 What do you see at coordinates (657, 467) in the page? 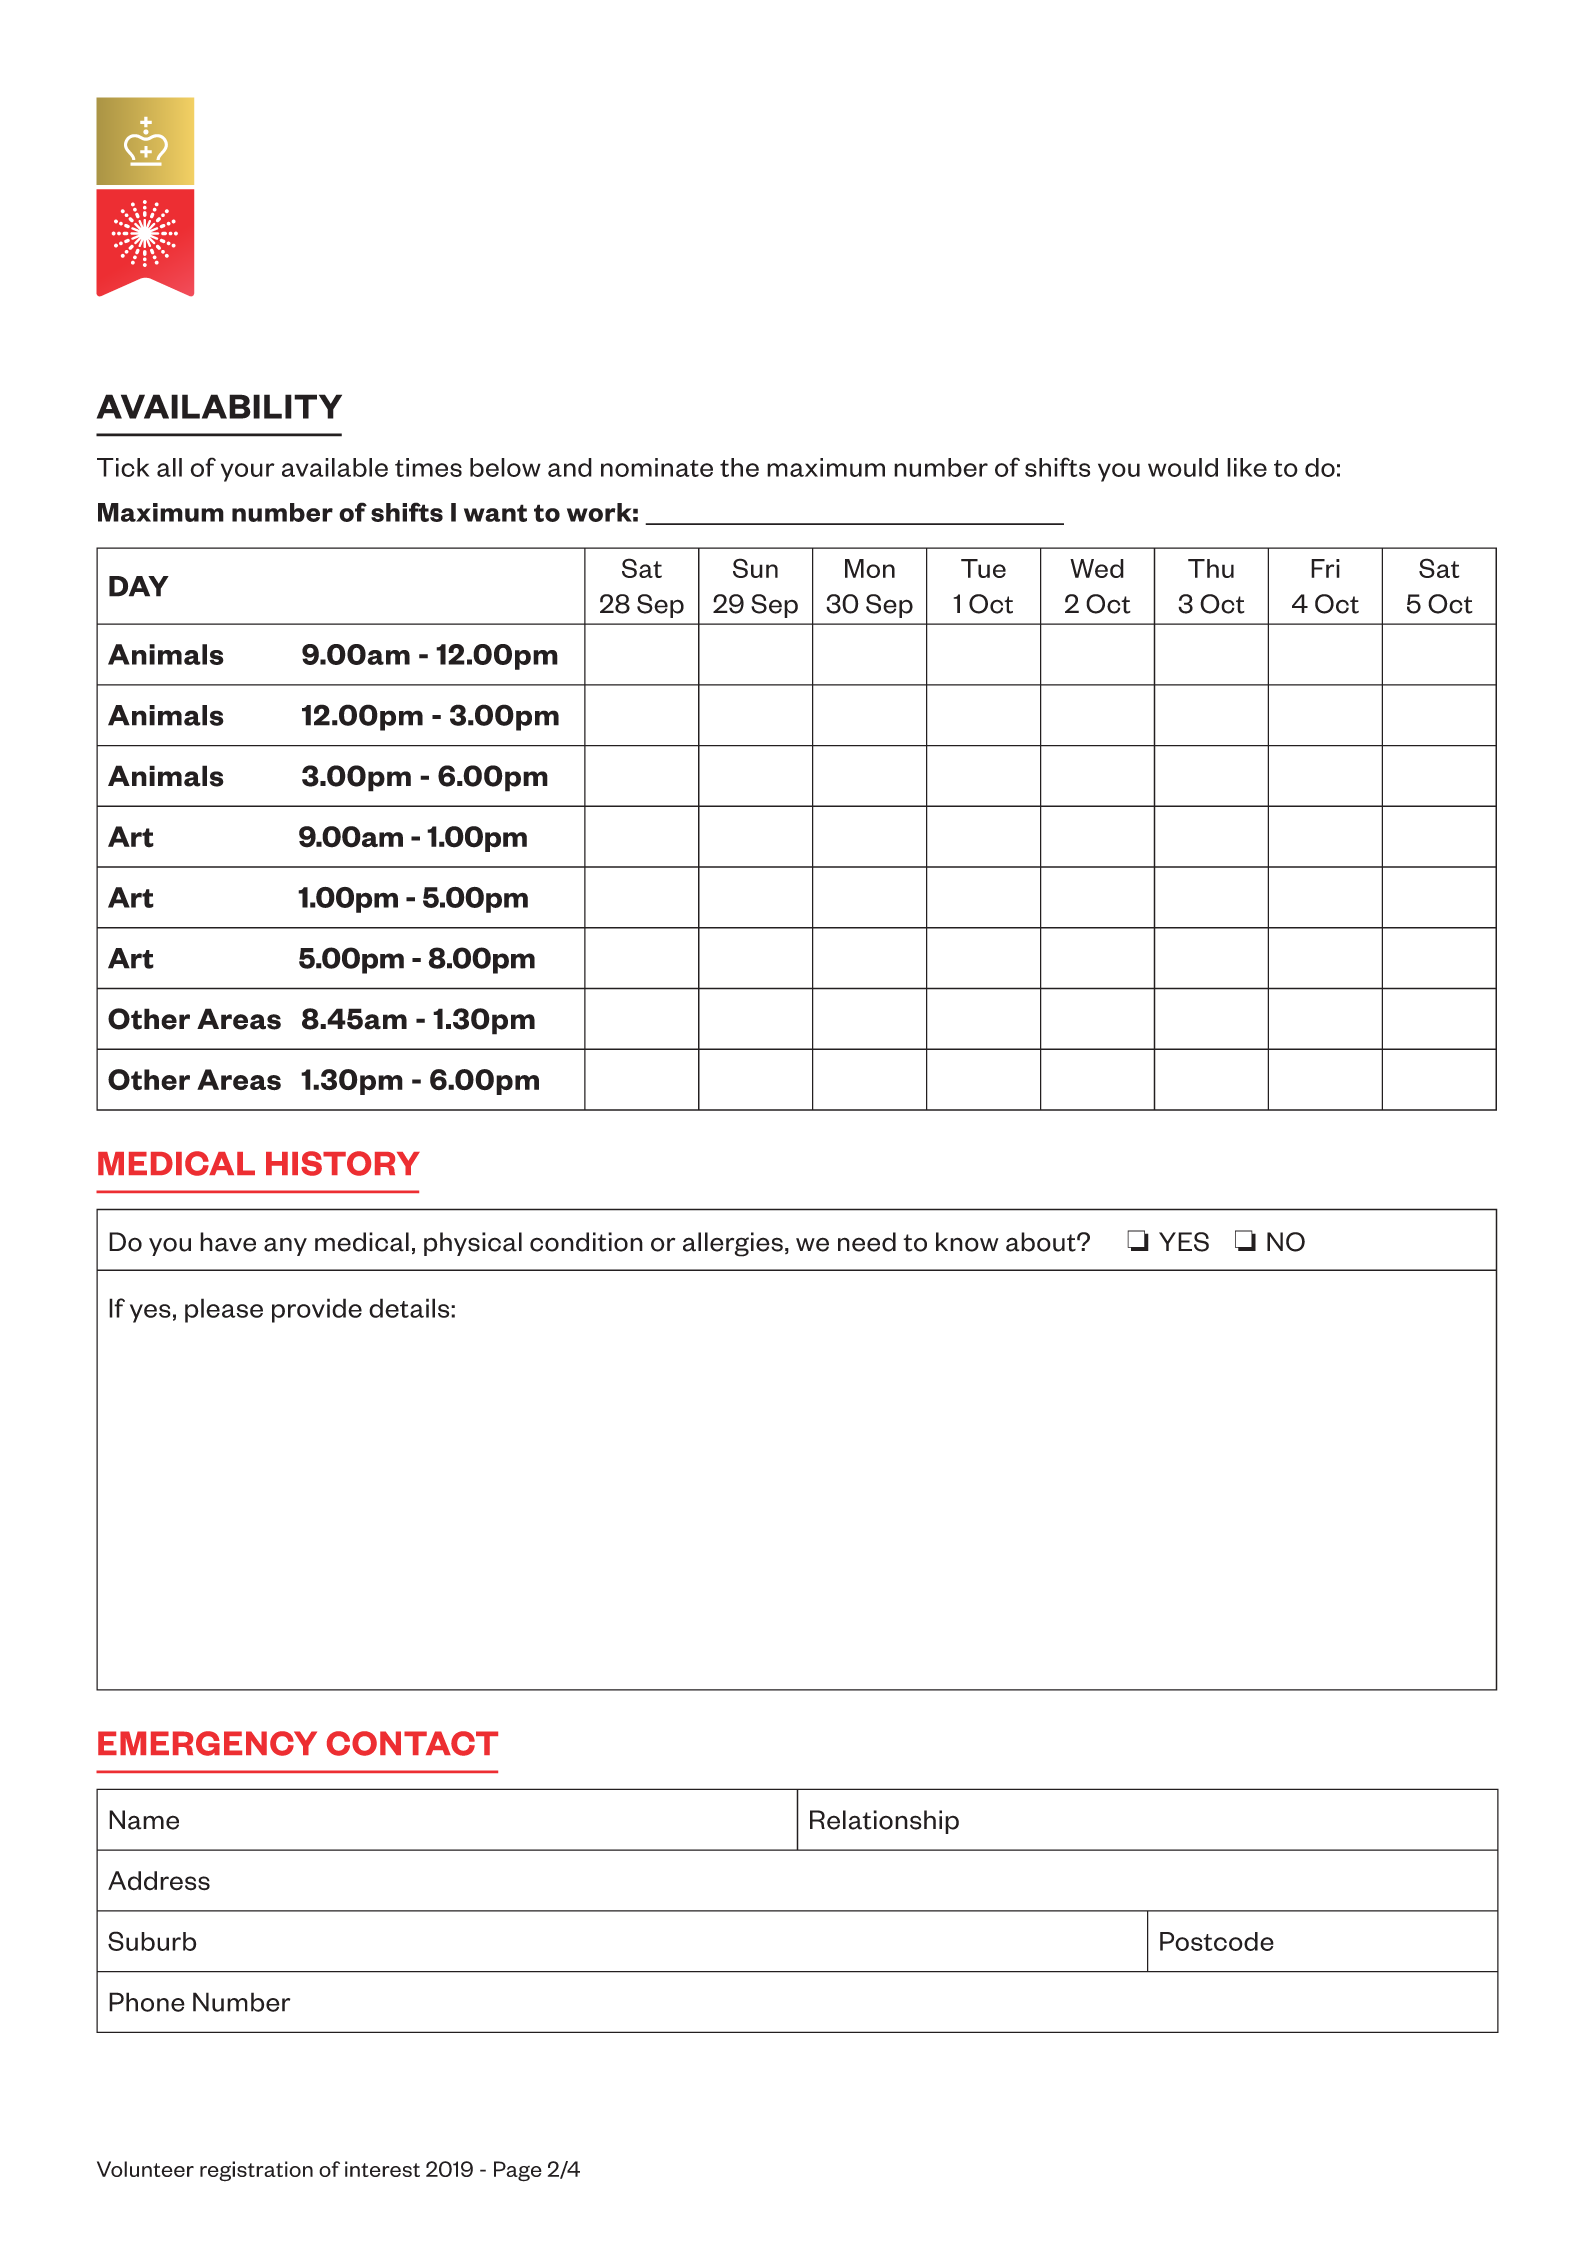
I see `nominate` at bounding box center [657, 467].
